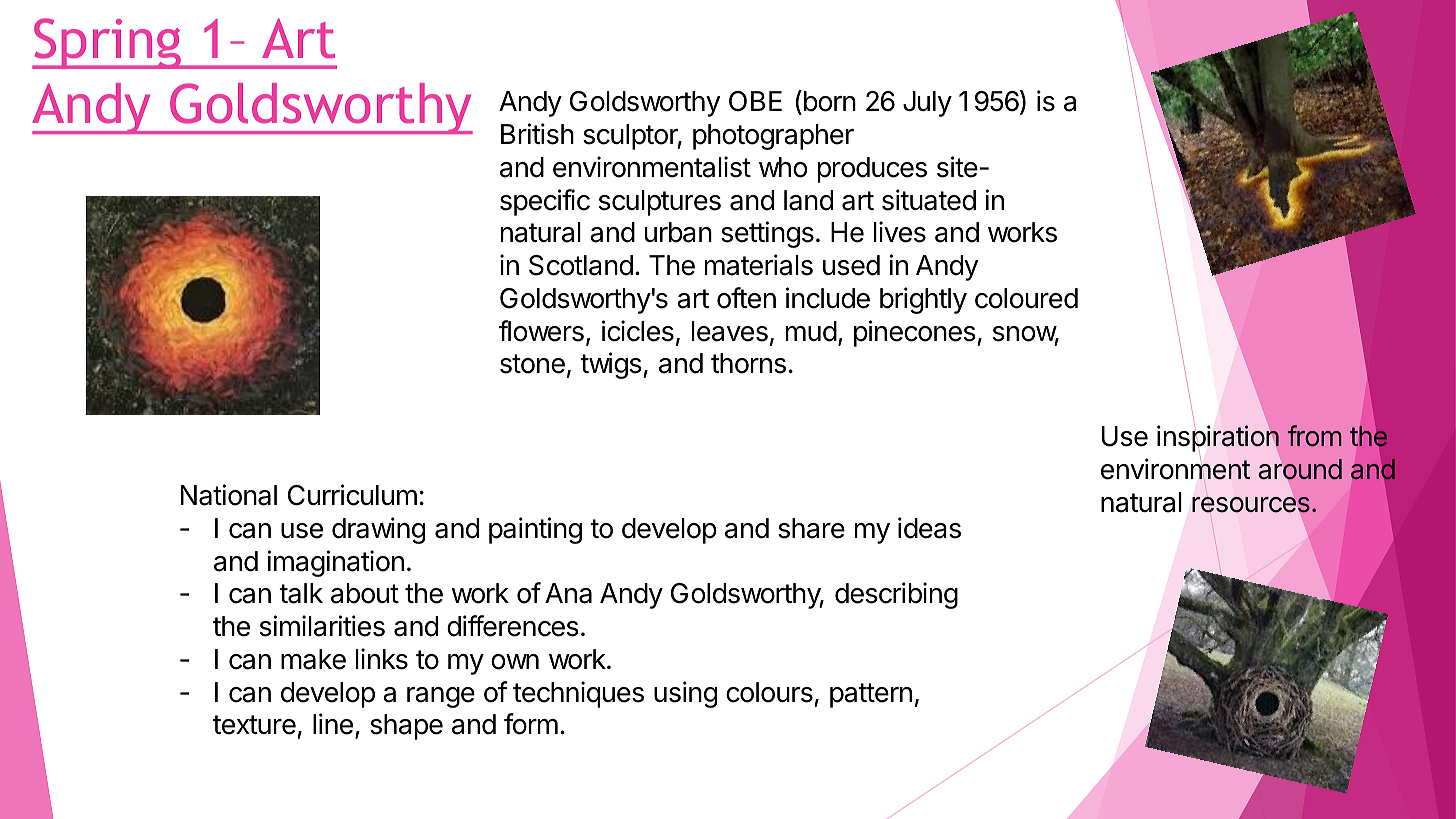  I want to click on texture, so click(254, 725).
